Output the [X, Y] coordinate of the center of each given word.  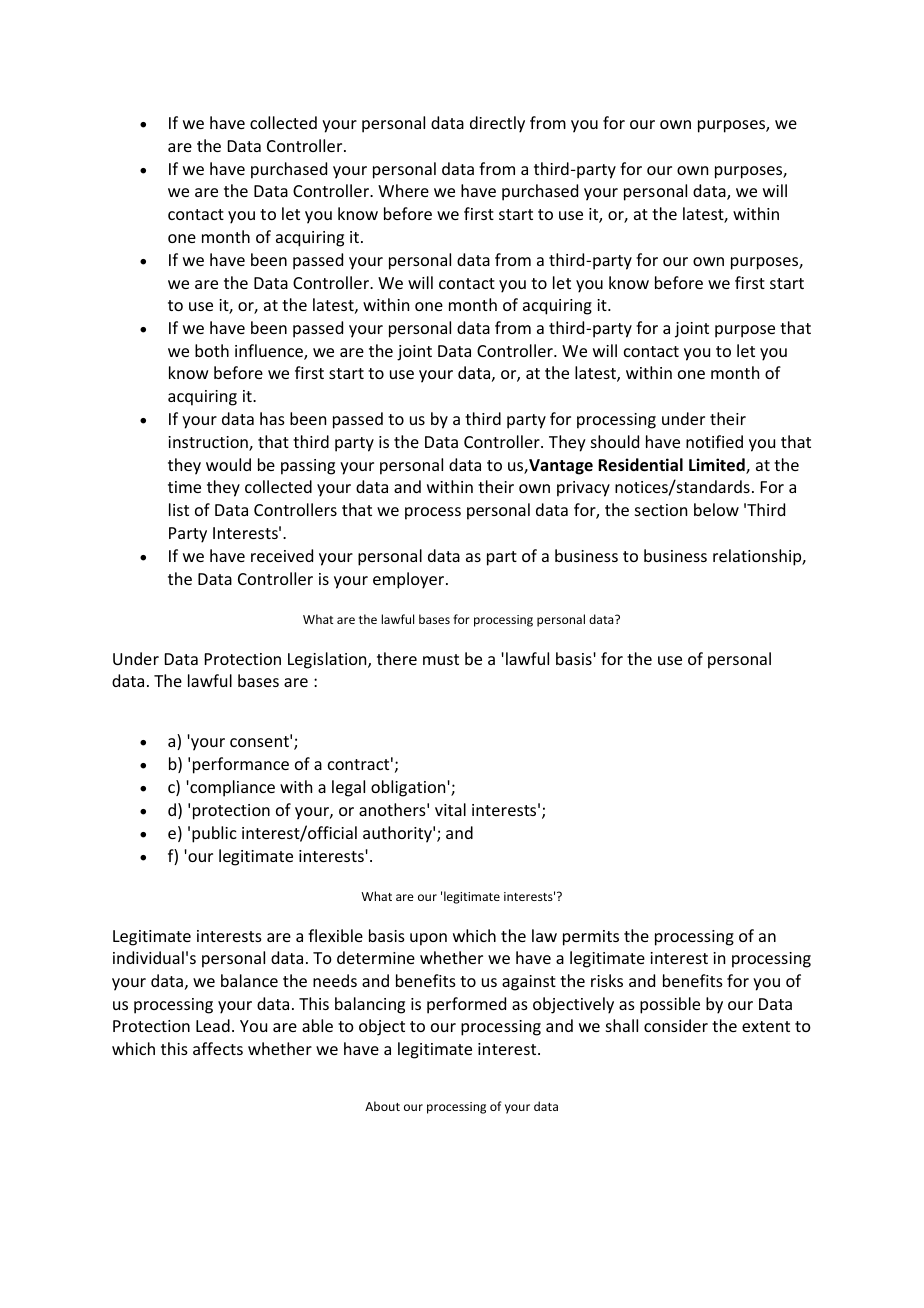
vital [450, 809]
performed [466, 1005]
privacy [583, 489]
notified [714, 441]
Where [403, 190]
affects [218, 1048]
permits [591, 938]
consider [676, 1025]
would [228, 464]
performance [241, 765]
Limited [718, 466]
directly [497, 124]
